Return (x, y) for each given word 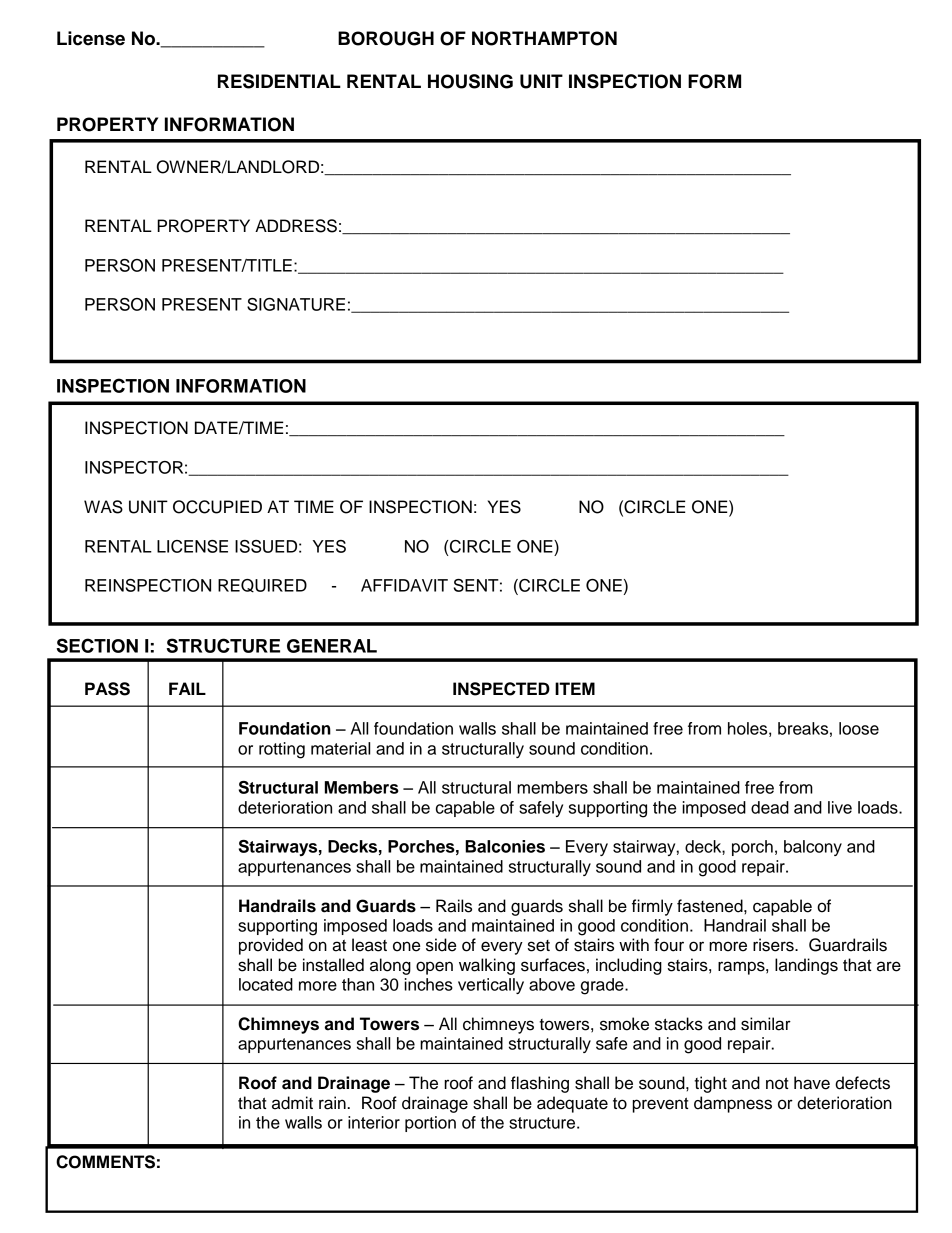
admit (292, 1103)
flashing (540, 1084)
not (777, 1083)
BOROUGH (386, 38)
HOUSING (470, 81)
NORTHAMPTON (544, 38)
